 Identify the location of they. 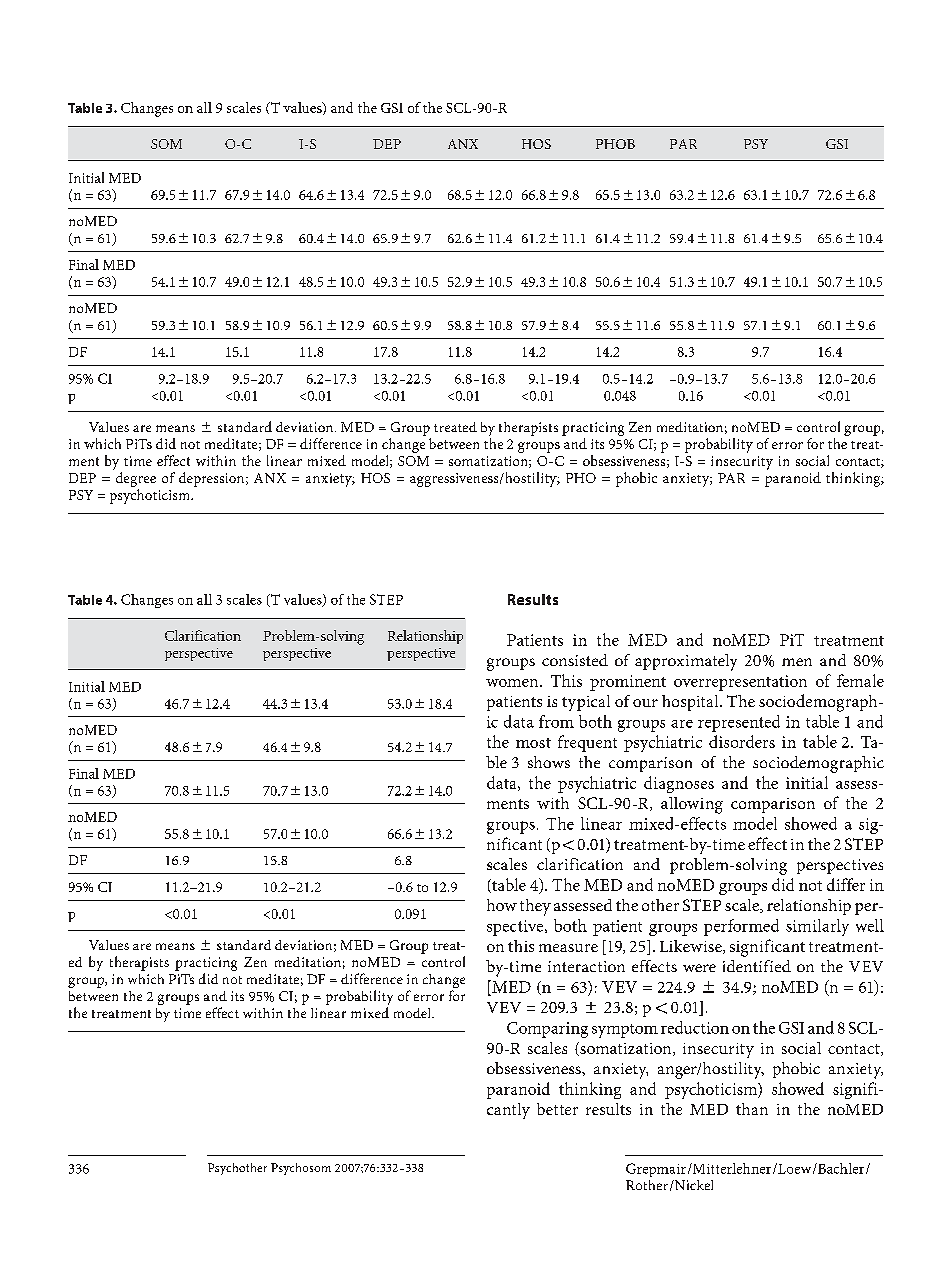
(535, 907).
